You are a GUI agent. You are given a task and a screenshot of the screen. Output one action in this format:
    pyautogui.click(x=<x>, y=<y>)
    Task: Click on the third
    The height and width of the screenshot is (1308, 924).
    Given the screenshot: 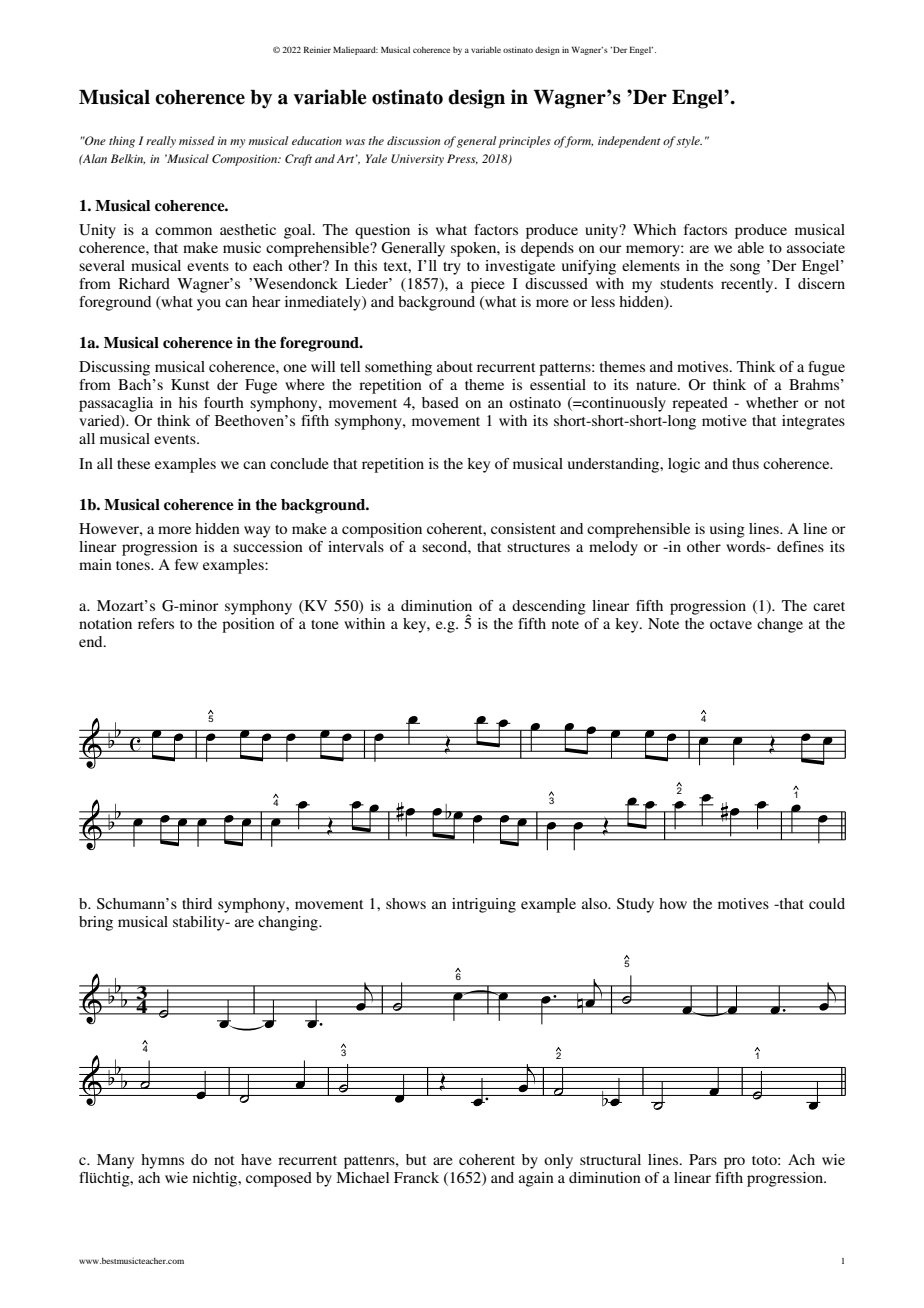 What is the action you would take?
    pyautogui.click(x=197, y=903)
